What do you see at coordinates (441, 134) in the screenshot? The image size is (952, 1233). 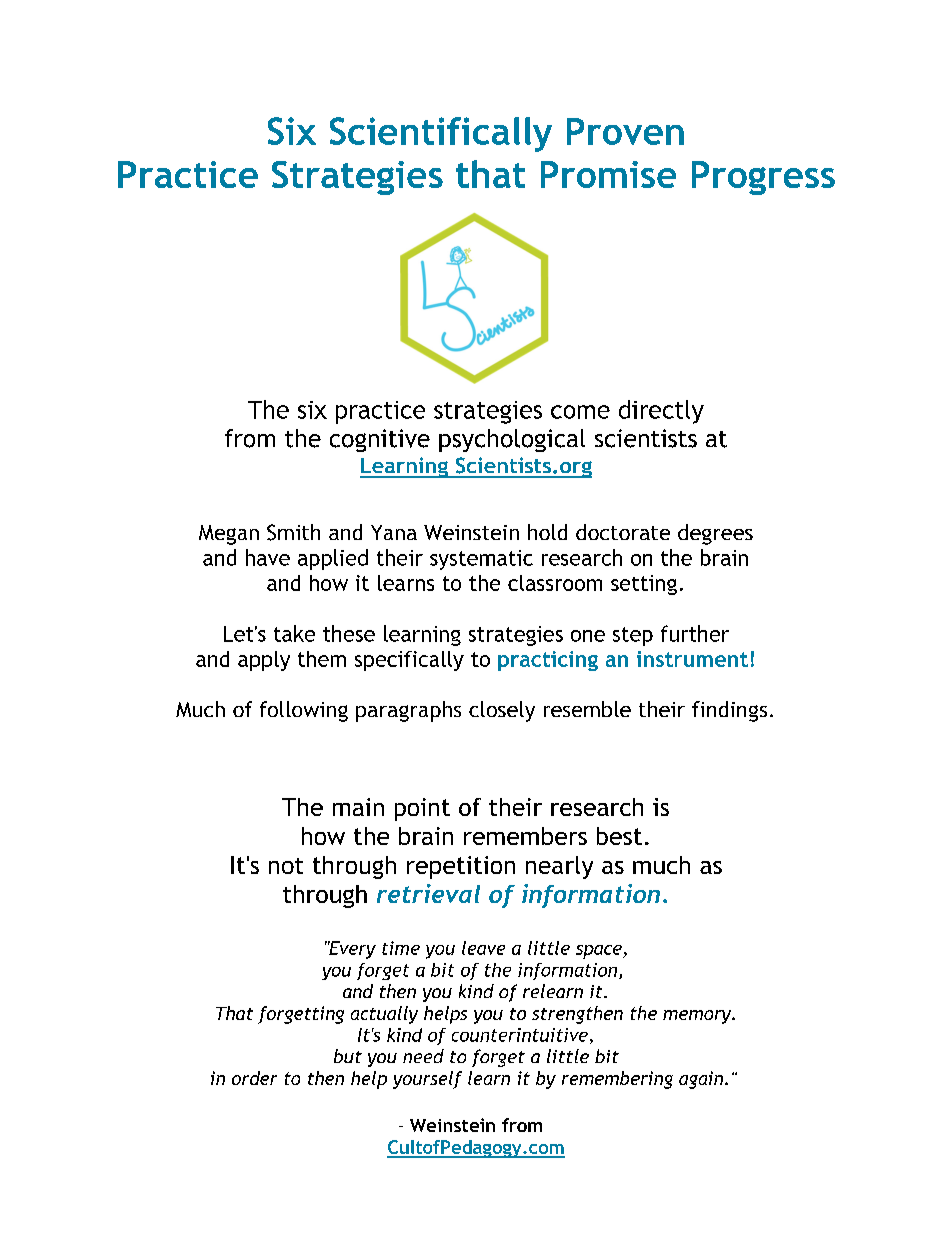 I see `Scientifically` at bounding box center [441, 134].
